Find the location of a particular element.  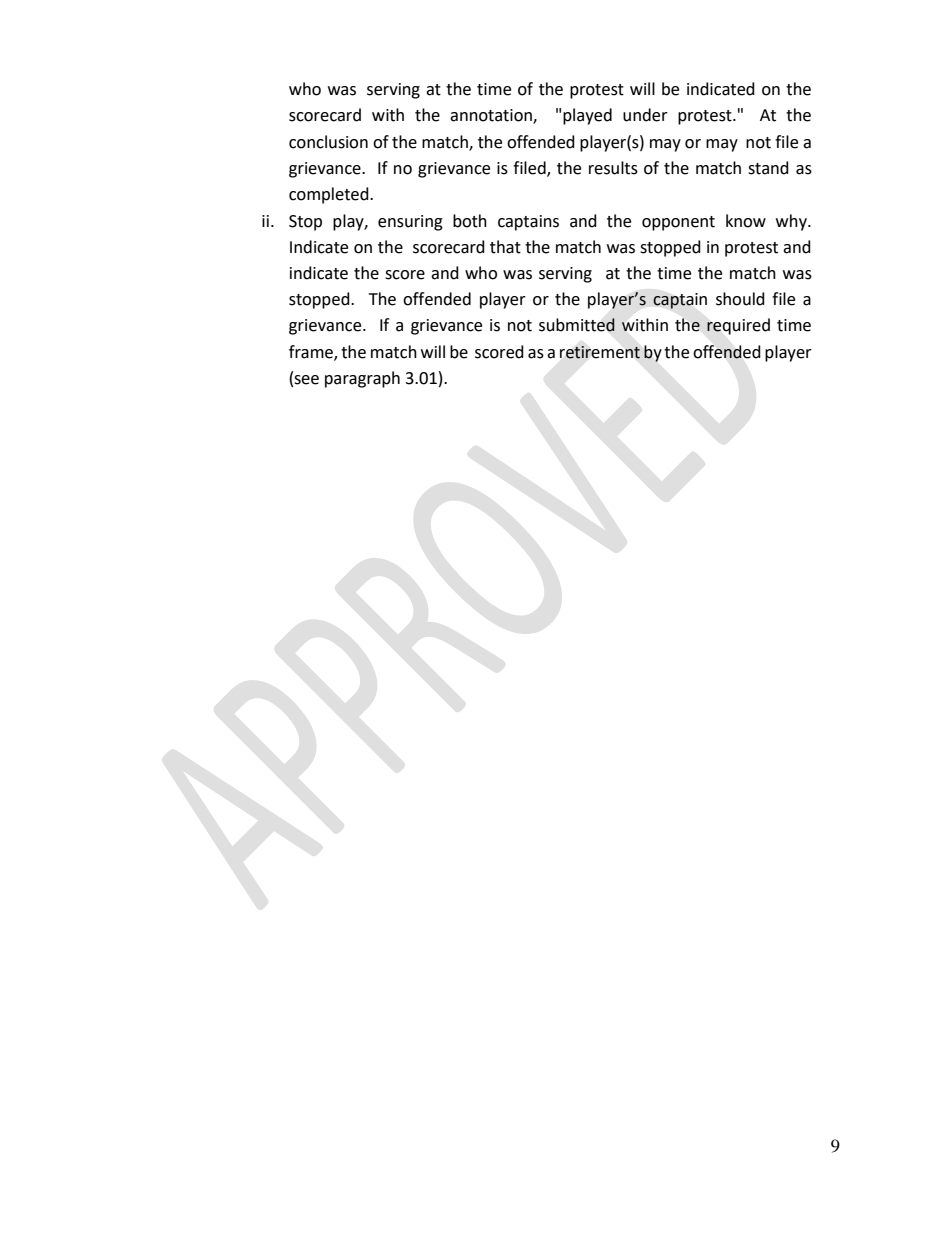

submitted is located at coordinates (577, 325).
